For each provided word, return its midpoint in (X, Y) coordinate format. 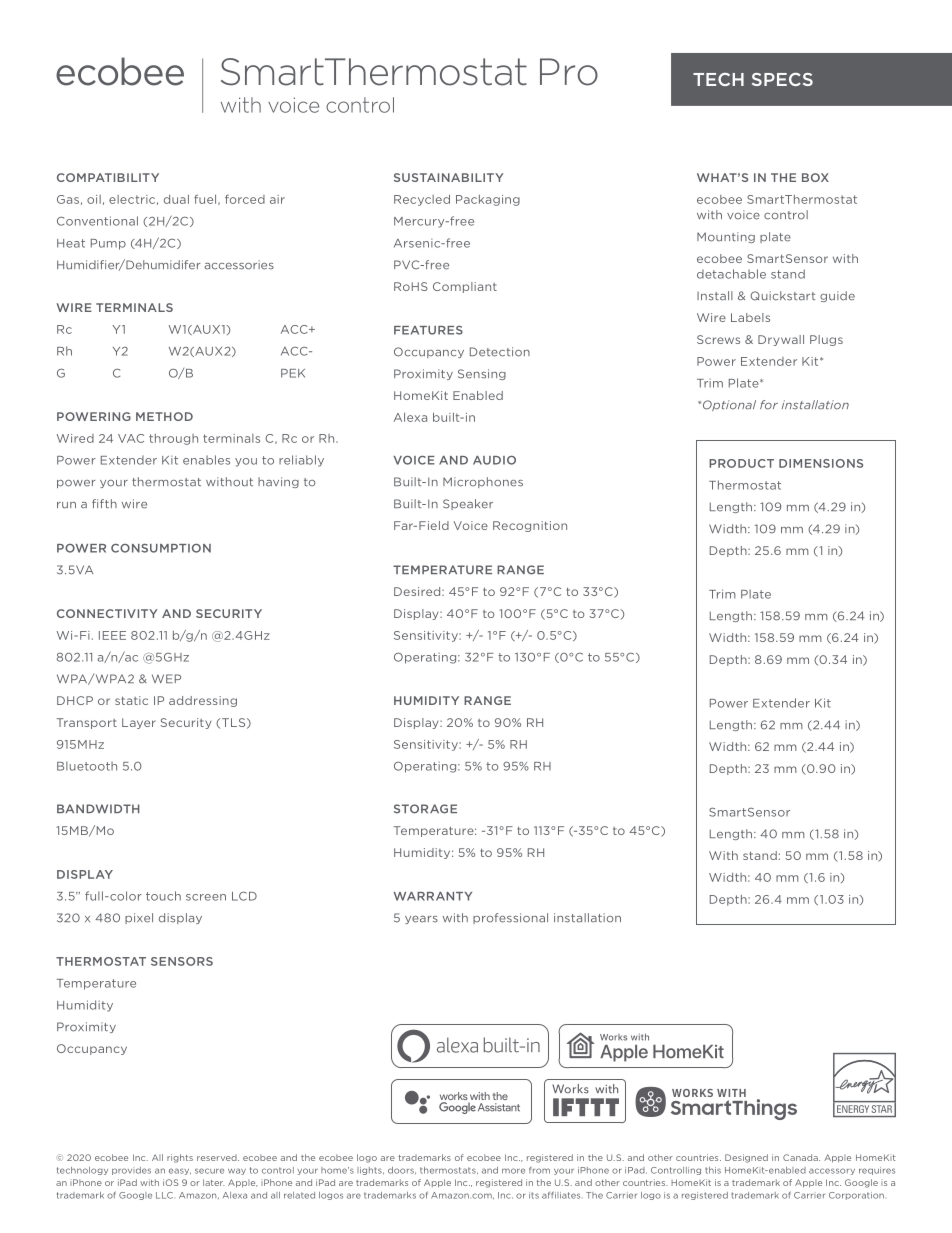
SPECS (782, 79)
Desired (418, 591)
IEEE (112, 635)
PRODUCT (741, 463)
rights (180, 1158)
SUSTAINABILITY (449, 177)
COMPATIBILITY (108, 177)
